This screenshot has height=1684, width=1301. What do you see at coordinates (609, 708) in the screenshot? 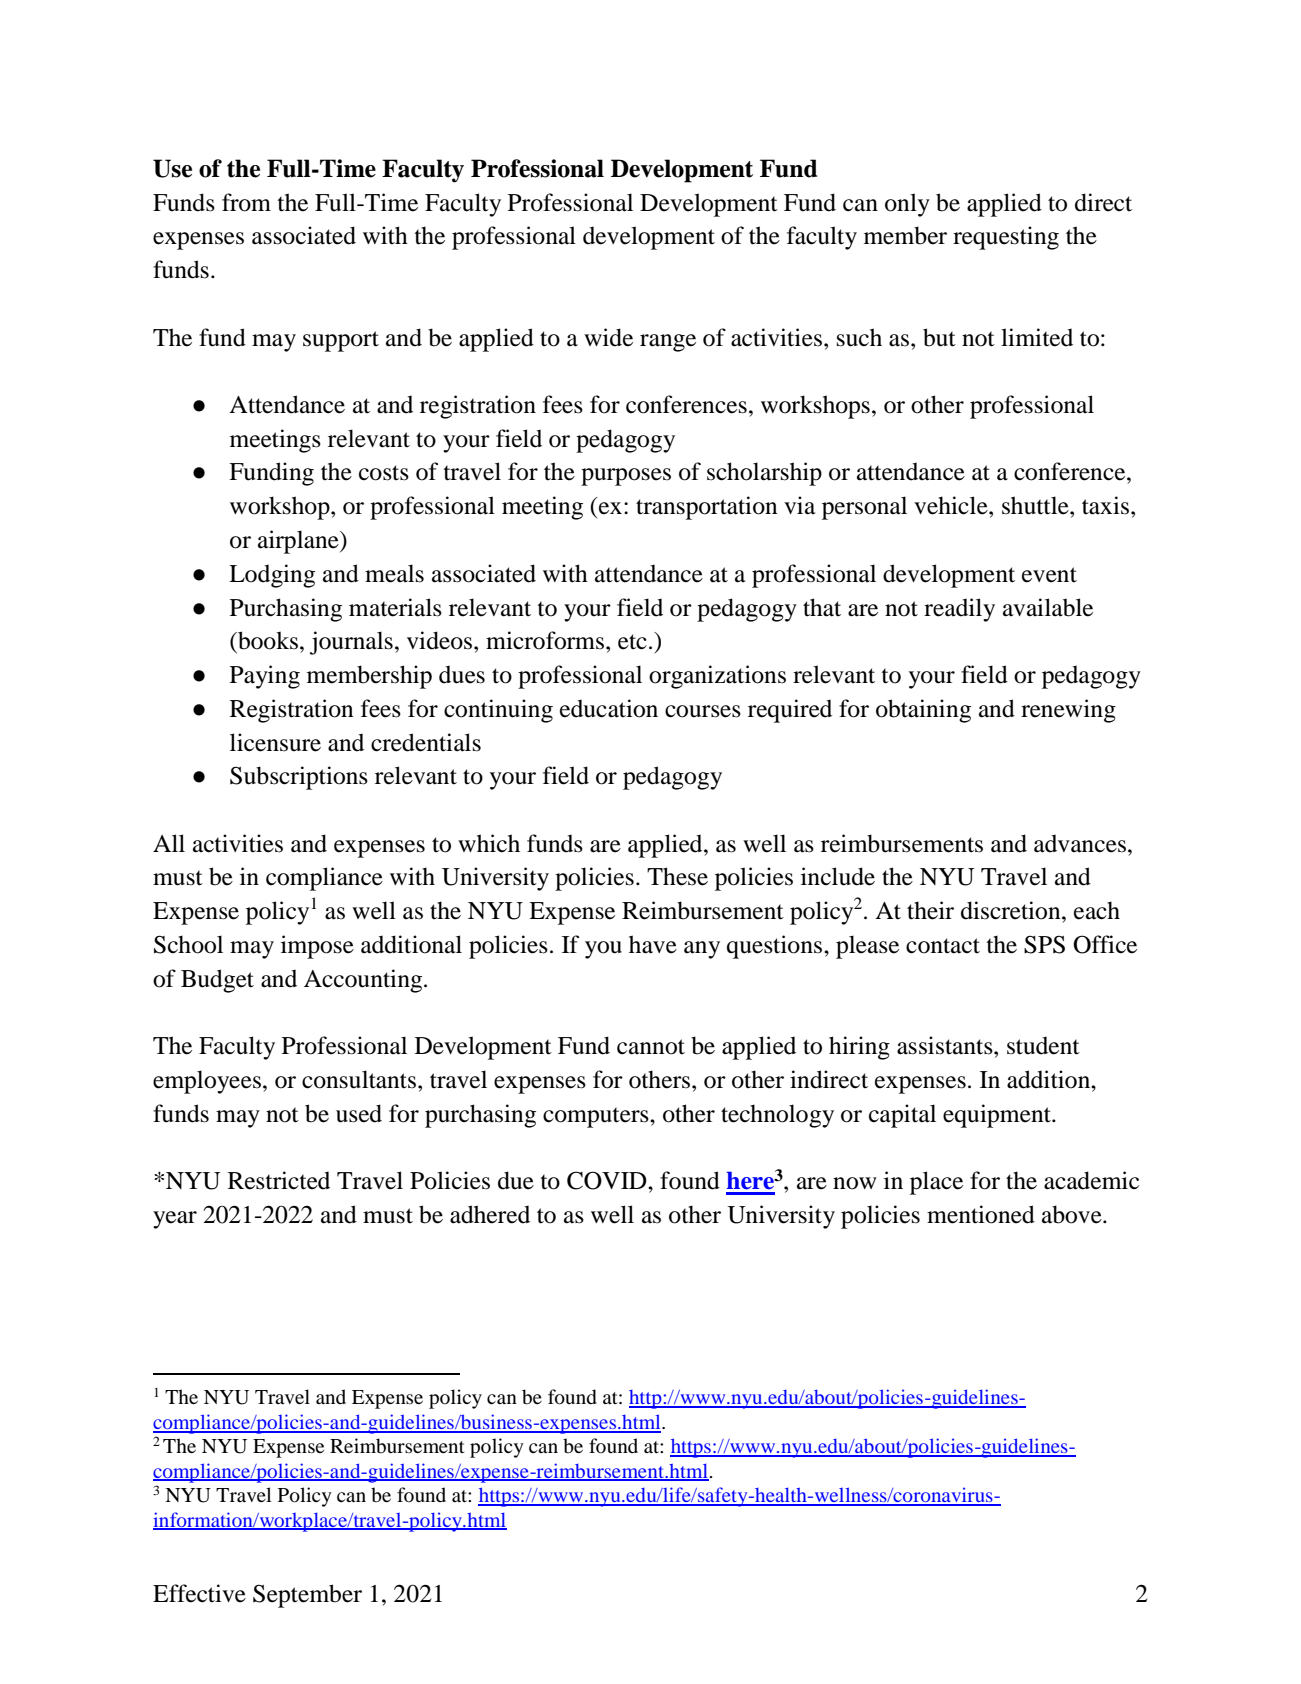
I see `education` at bounding box center [609, 708].
